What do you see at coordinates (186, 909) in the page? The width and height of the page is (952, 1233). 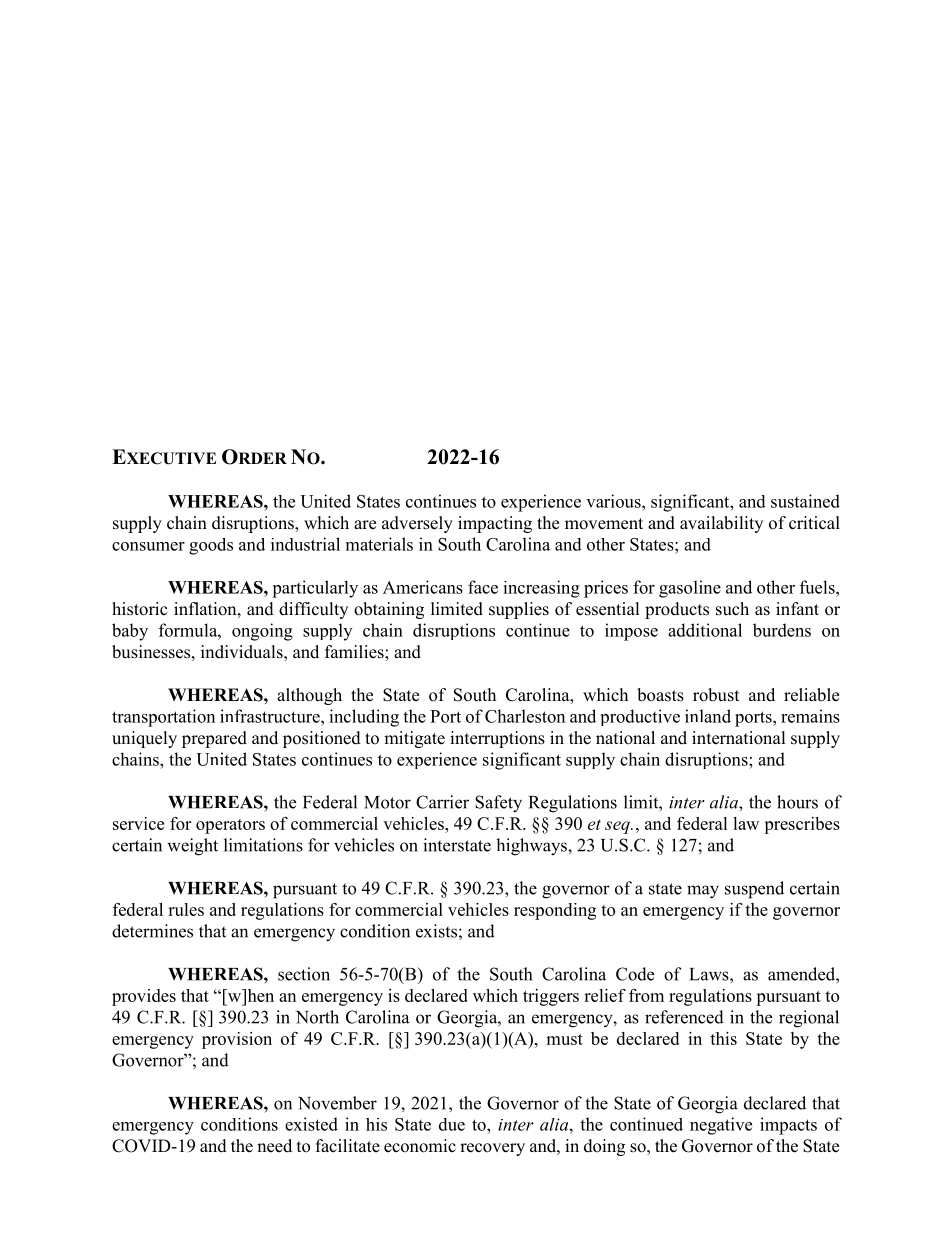 I see `rules` at bounding box center [186, 909].
